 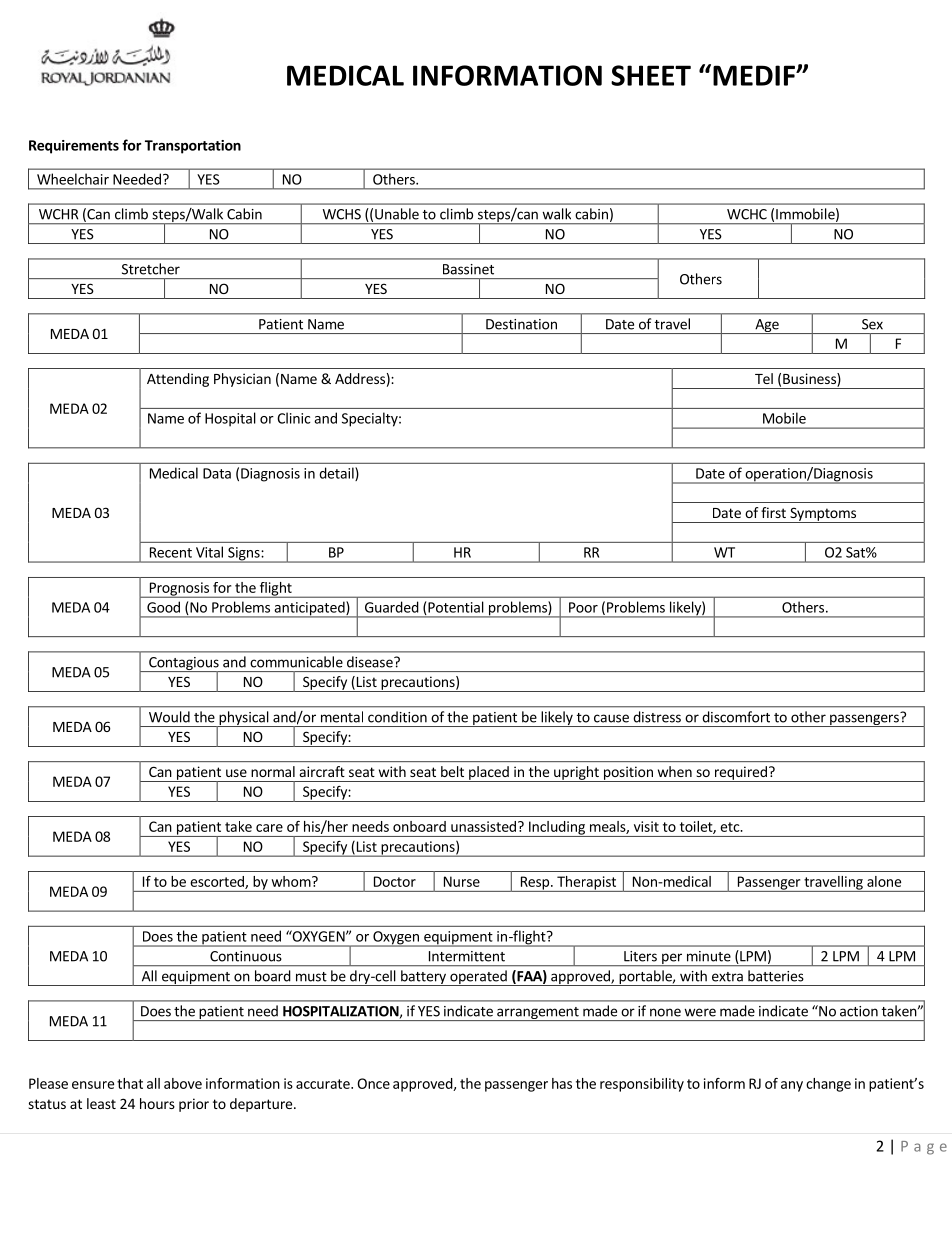 I want to click on SHEET, so click(x=651, y=75).
